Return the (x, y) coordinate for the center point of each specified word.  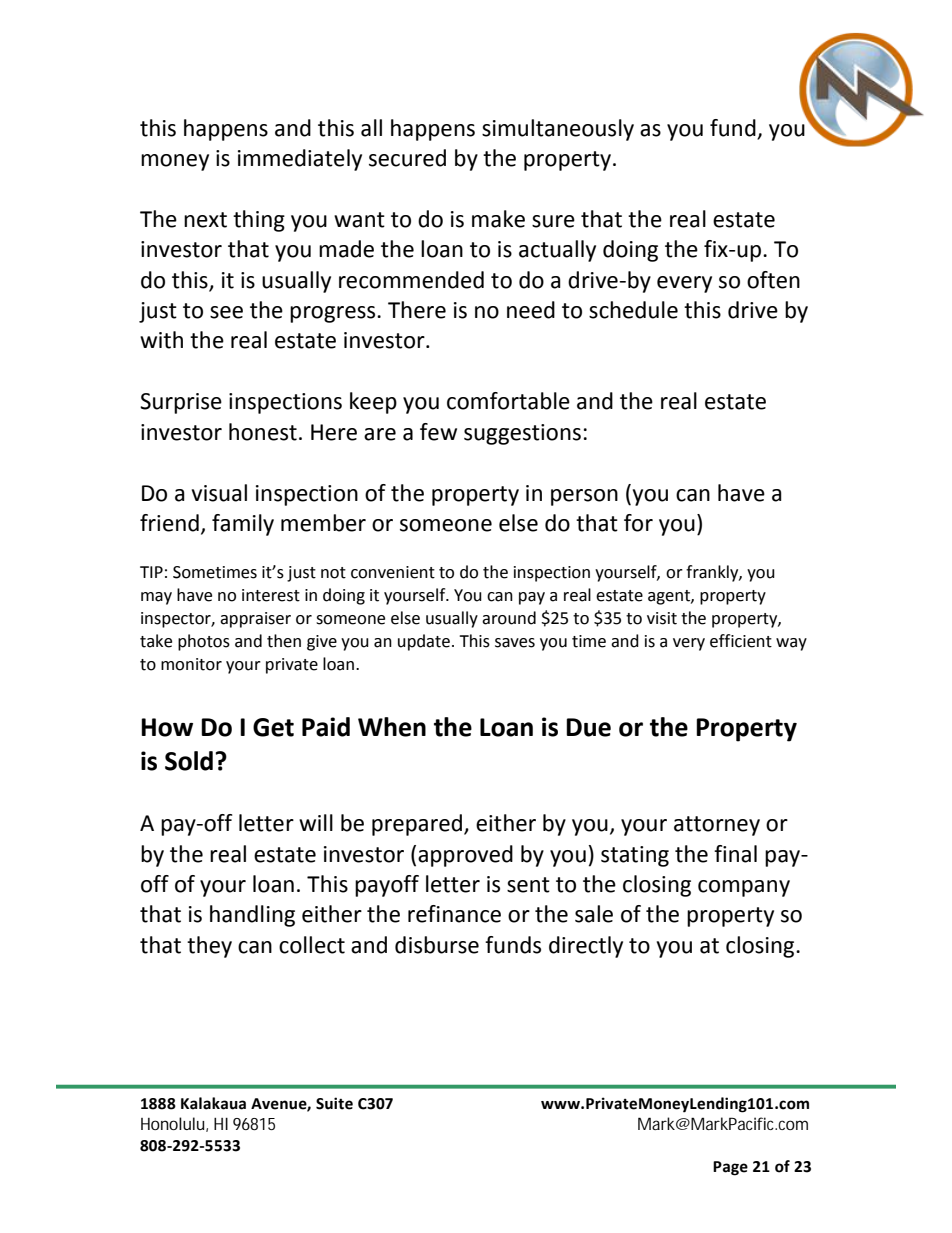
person (584, 497)
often (773, 280)
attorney (717, 826)
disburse (437, 945)
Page (730, 1168)
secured (407, 158)
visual (219, 493)
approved (465, 856)
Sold (189, 761)
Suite (334, 1103)
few (438, 432)
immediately (300, 160)
